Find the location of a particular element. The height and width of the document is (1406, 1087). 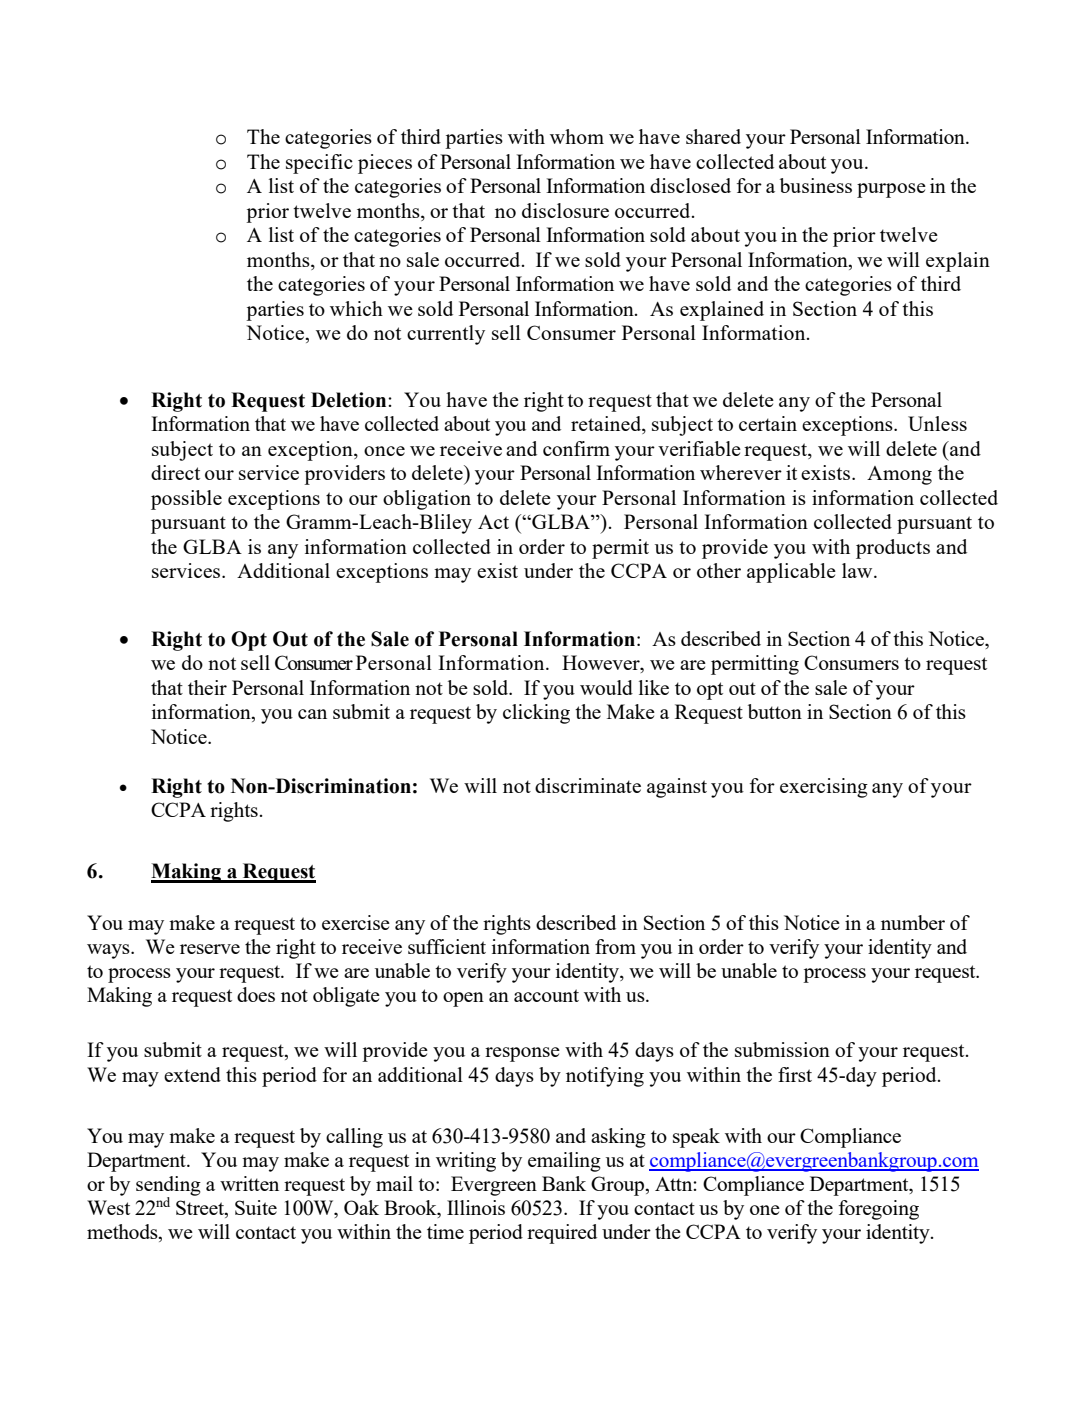

their is located at coordinates (207, 687).
